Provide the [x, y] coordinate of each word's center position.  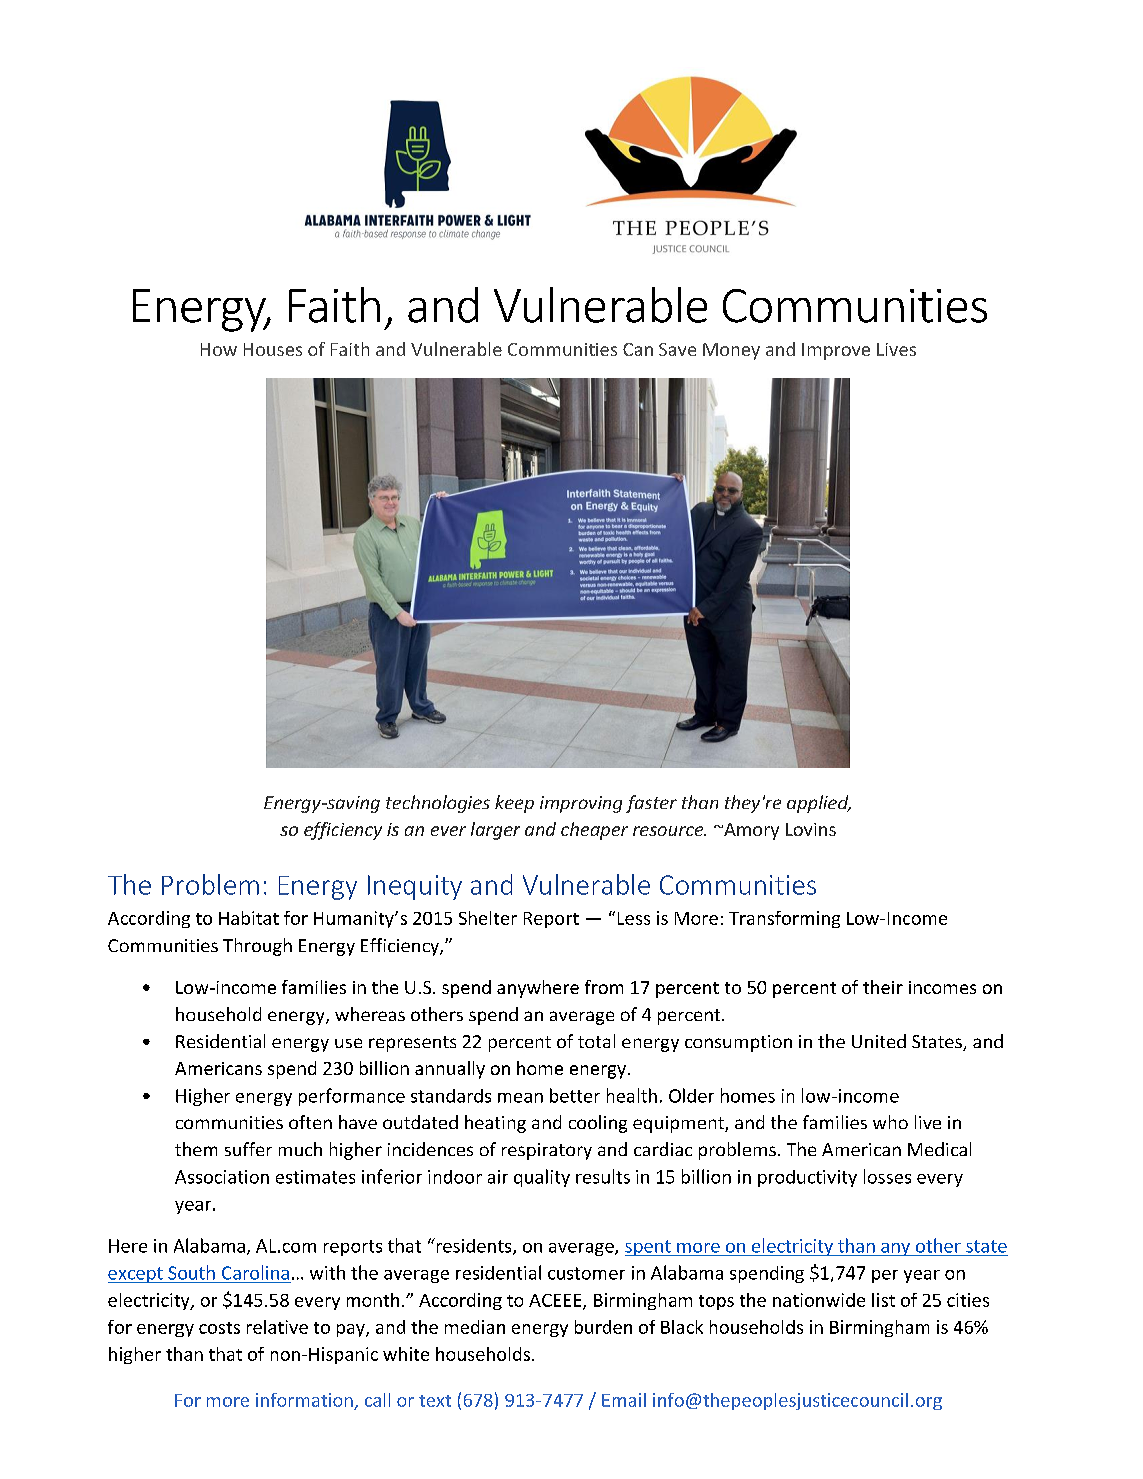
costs [219, 1328]
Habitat [249, 918]
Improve [836, 351]
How [219, 349]
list [883, 1300]
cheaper [594, 831]
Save [677, 349]
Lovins [811, 829]
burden [603, 1327]
